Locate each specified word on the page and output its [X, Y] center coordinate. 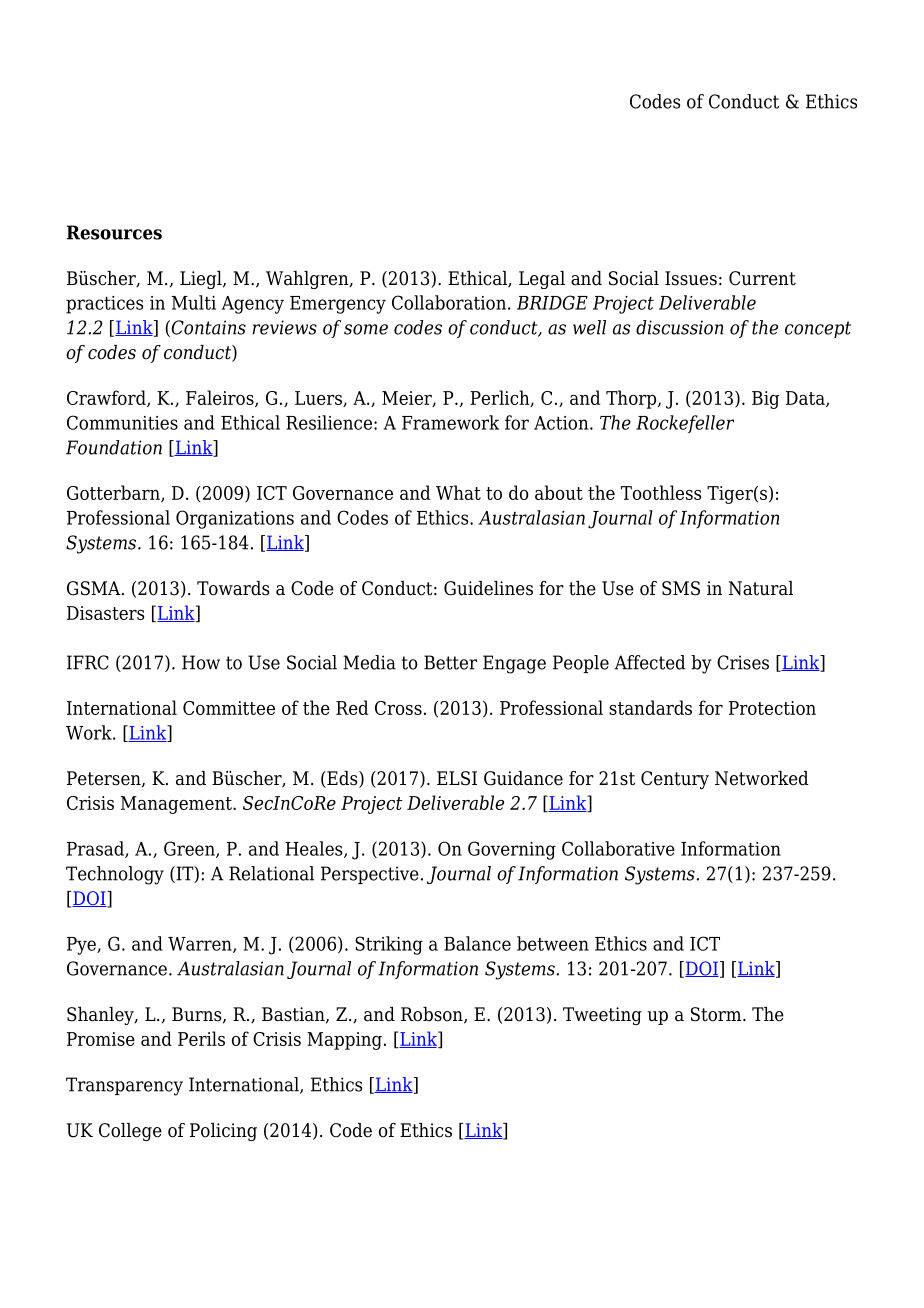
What [458, 492]
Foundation [114, 447]
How [201, 662]
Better [450, 662]
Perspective [370, 875]
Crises [743, 662]
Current [762, 278]
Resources [114, 232]
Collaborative [618, 848]
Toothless [661, 492]
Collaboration [449, 302]
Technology [115, 875]
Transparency [124, 1086]
